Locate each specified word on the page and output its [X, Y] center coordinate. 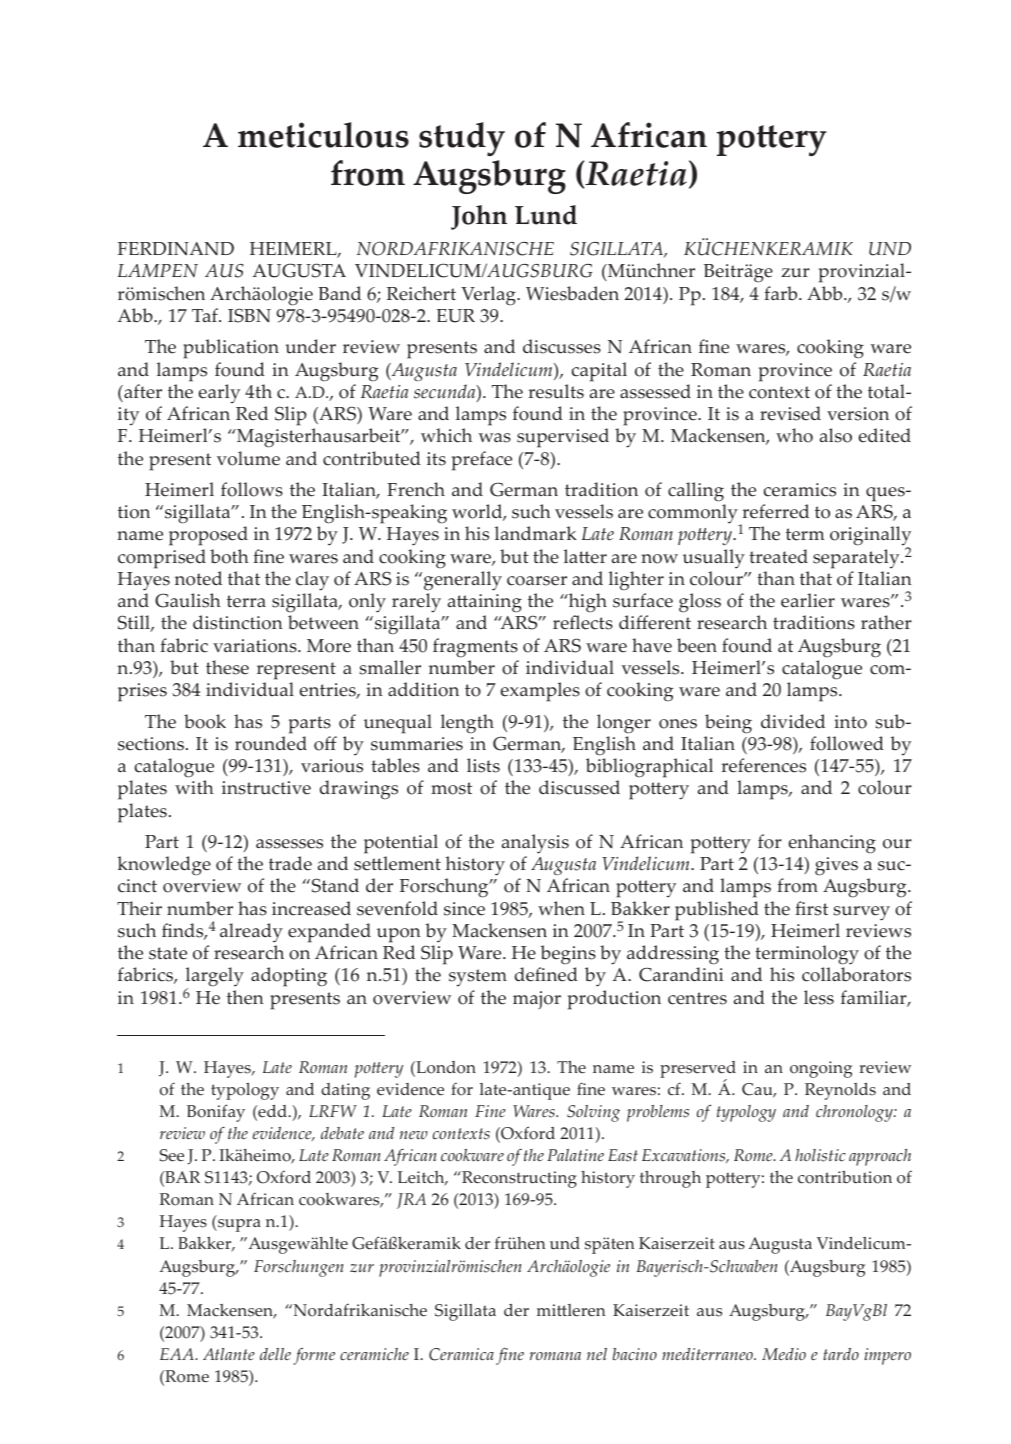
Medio [784, 1354]
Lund [546, 215]
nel [597, 1354]
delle [275, 1354]
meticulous [323, 135]
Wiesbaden [572, 293]
